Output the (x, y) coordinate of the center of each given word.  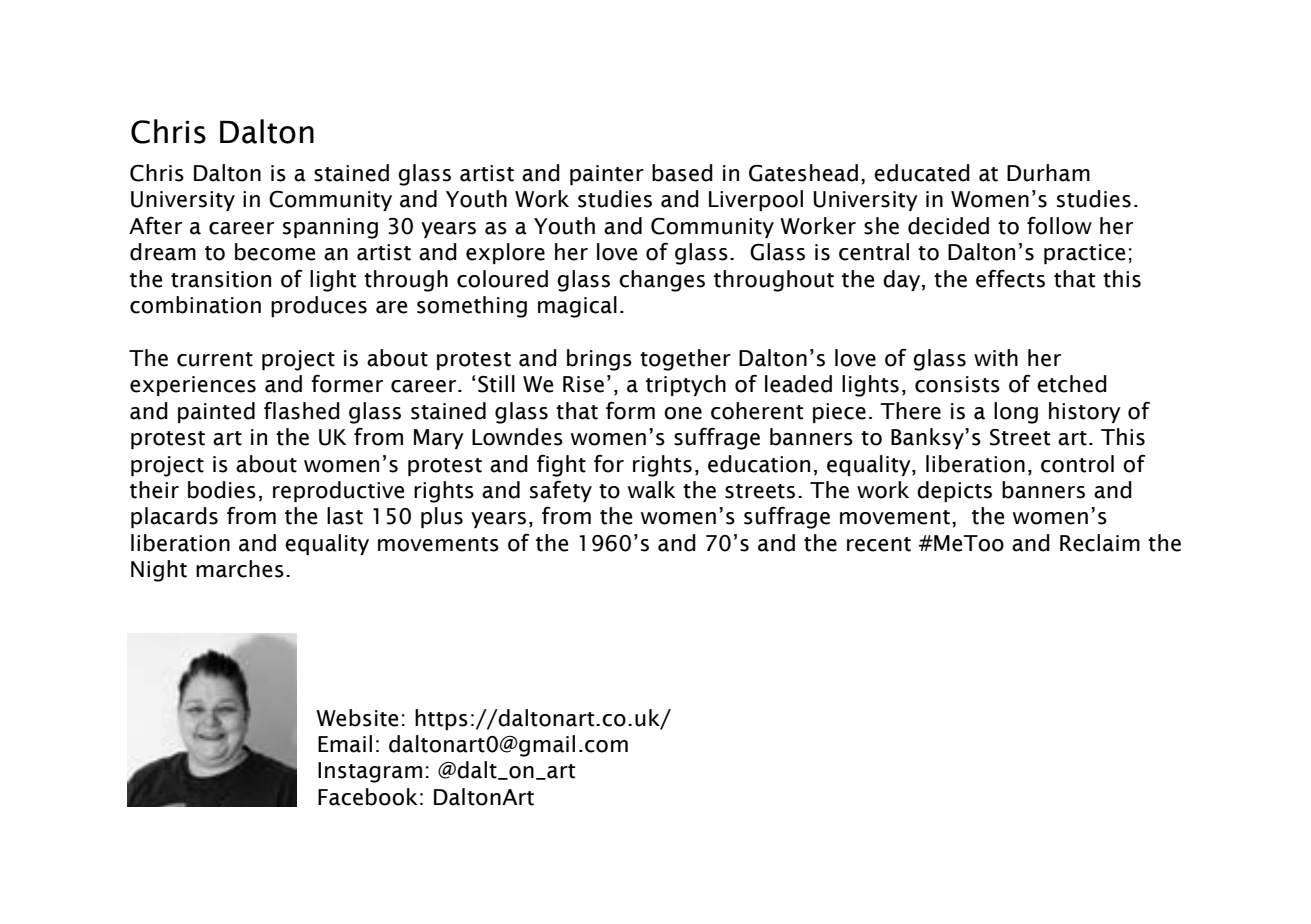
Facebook (367, 797)
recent (879, 544)
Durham (1048, 173)
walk (651, 490)
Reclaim (1100, 543)
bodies (222, 490)
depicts (954, 491)
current (215, 359)
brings (599, 360)
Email (345, 744)
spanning (330, 228)
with (996, 358)
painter (607, 175)
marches (240, 569)
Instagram (370, 772)
